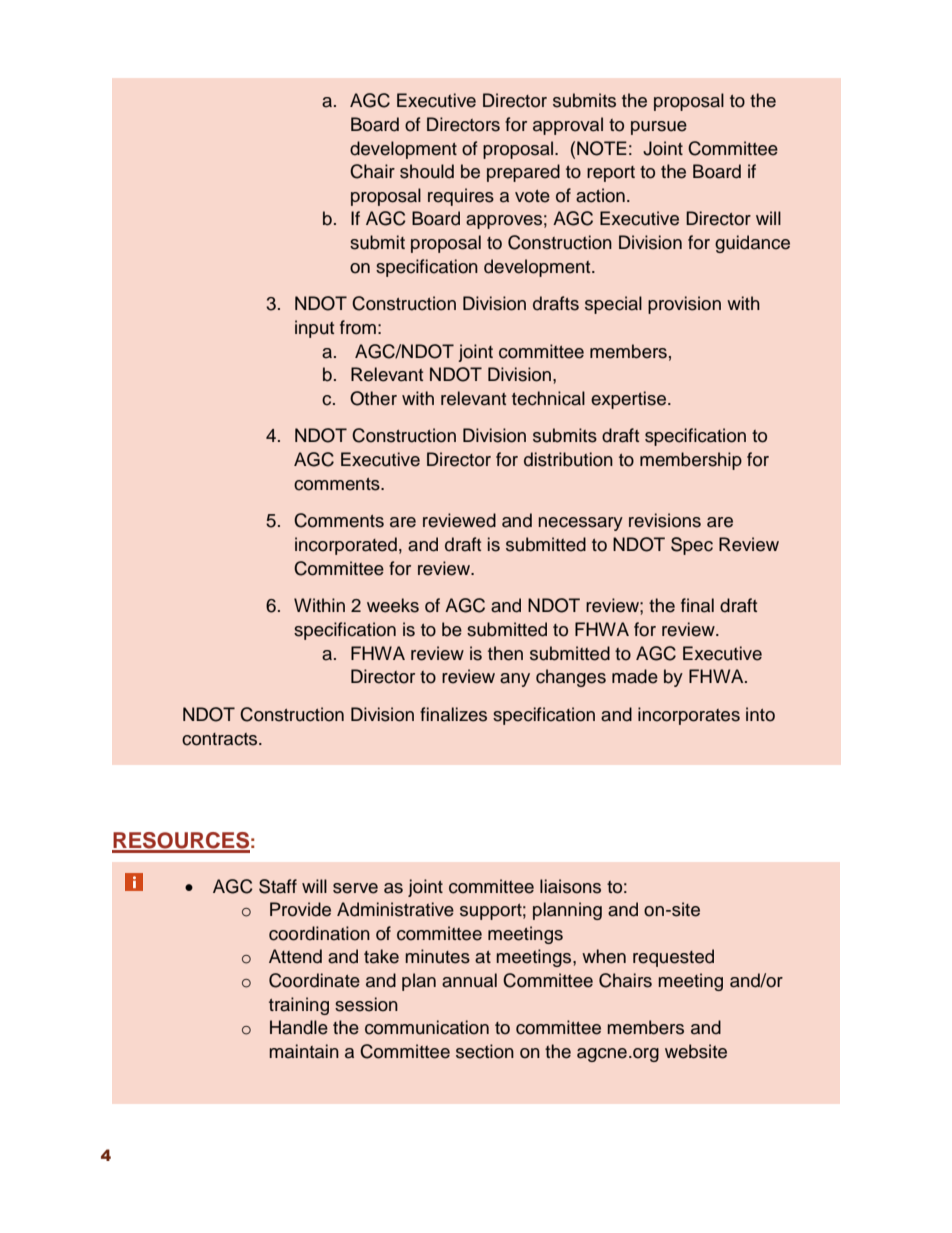  I want to click on expertise, so click(628, 400).
